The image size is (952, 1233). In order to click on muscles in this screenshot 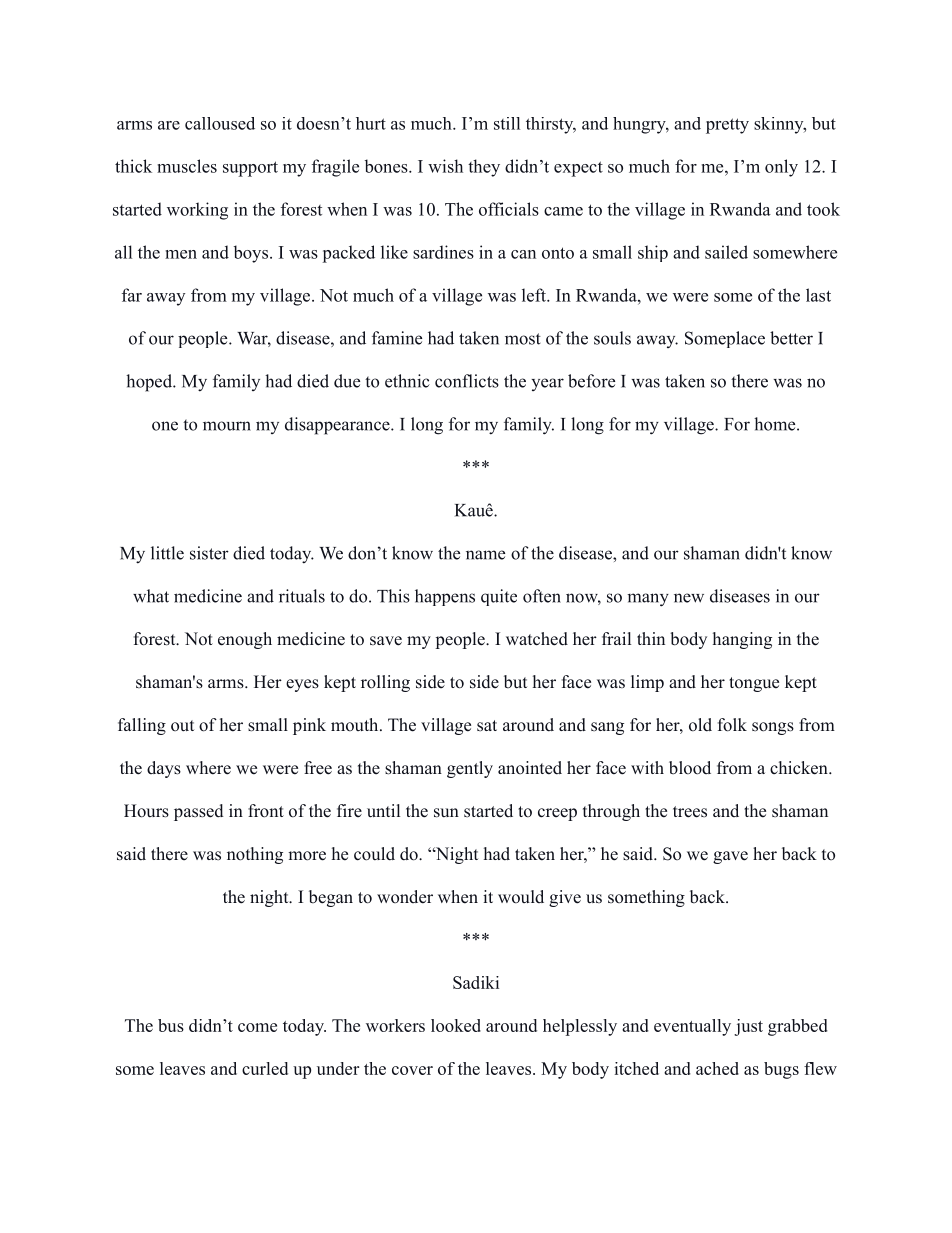, I will do `click(187, 166)`.
